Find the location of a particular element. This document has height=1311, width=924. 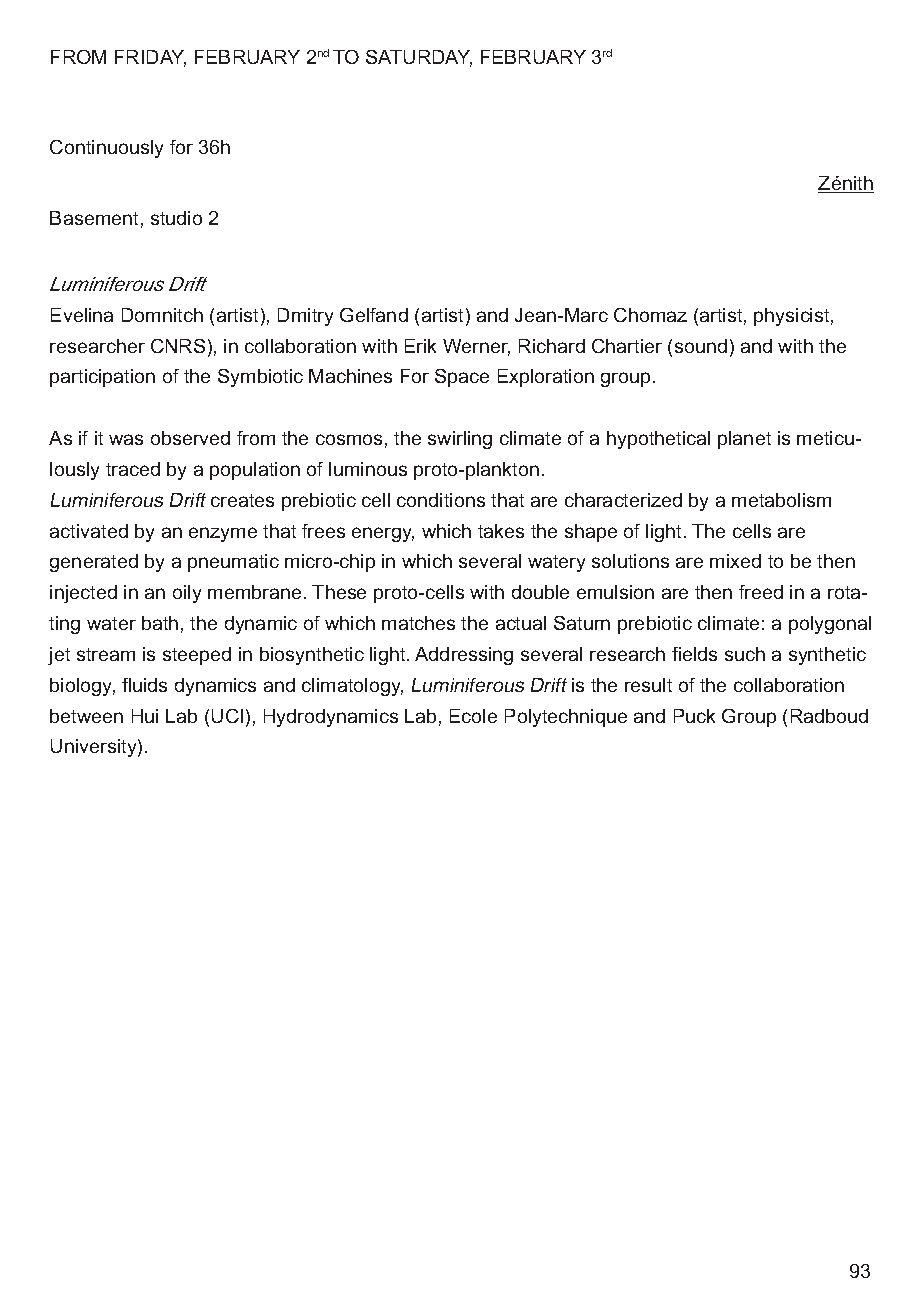

sound is located at coordinates (701, 346).
